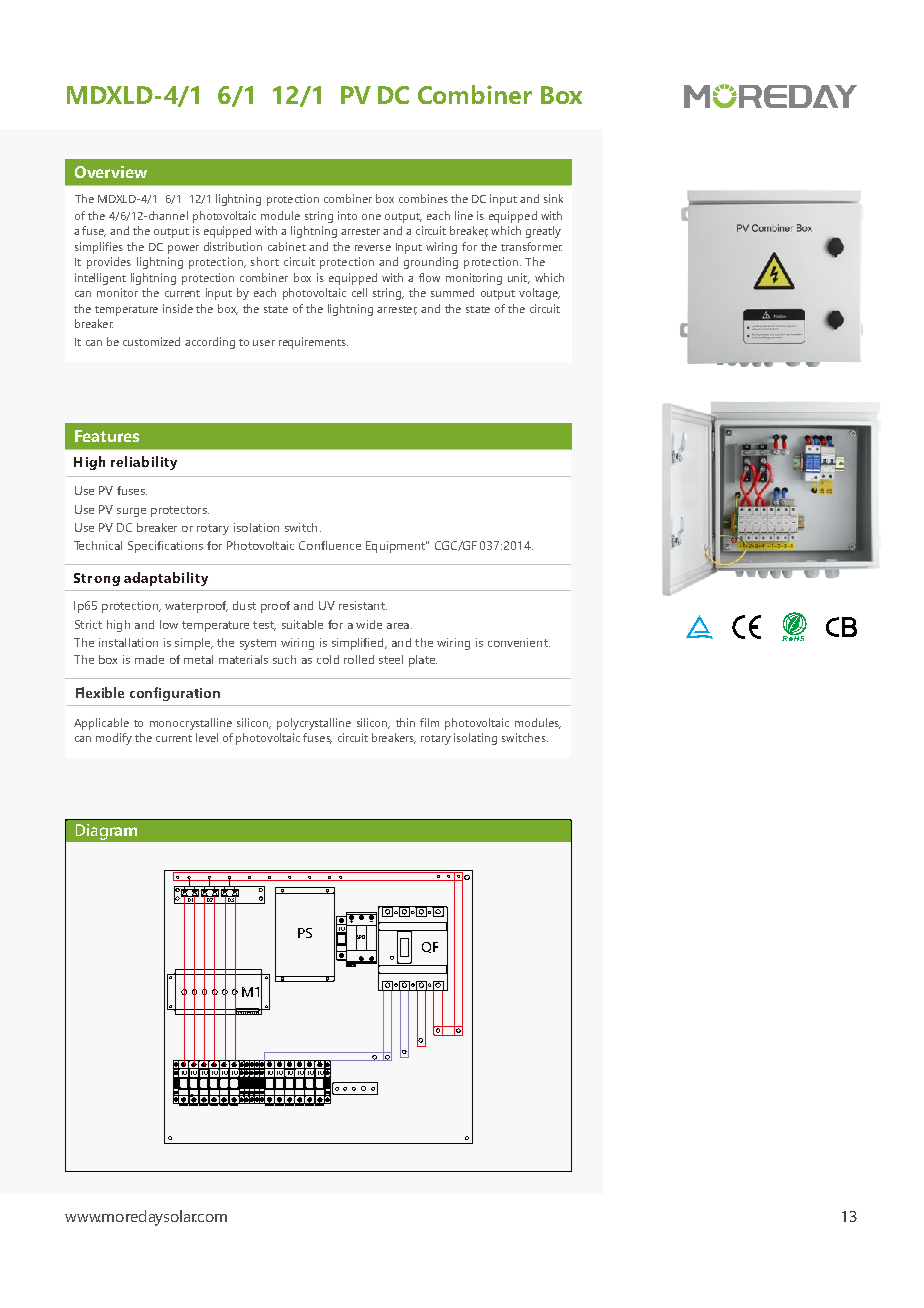 The height and width of the image is (1308, 924). Describe the element at coordinates (519, 642) in the image. I see `convenient` at that location.
